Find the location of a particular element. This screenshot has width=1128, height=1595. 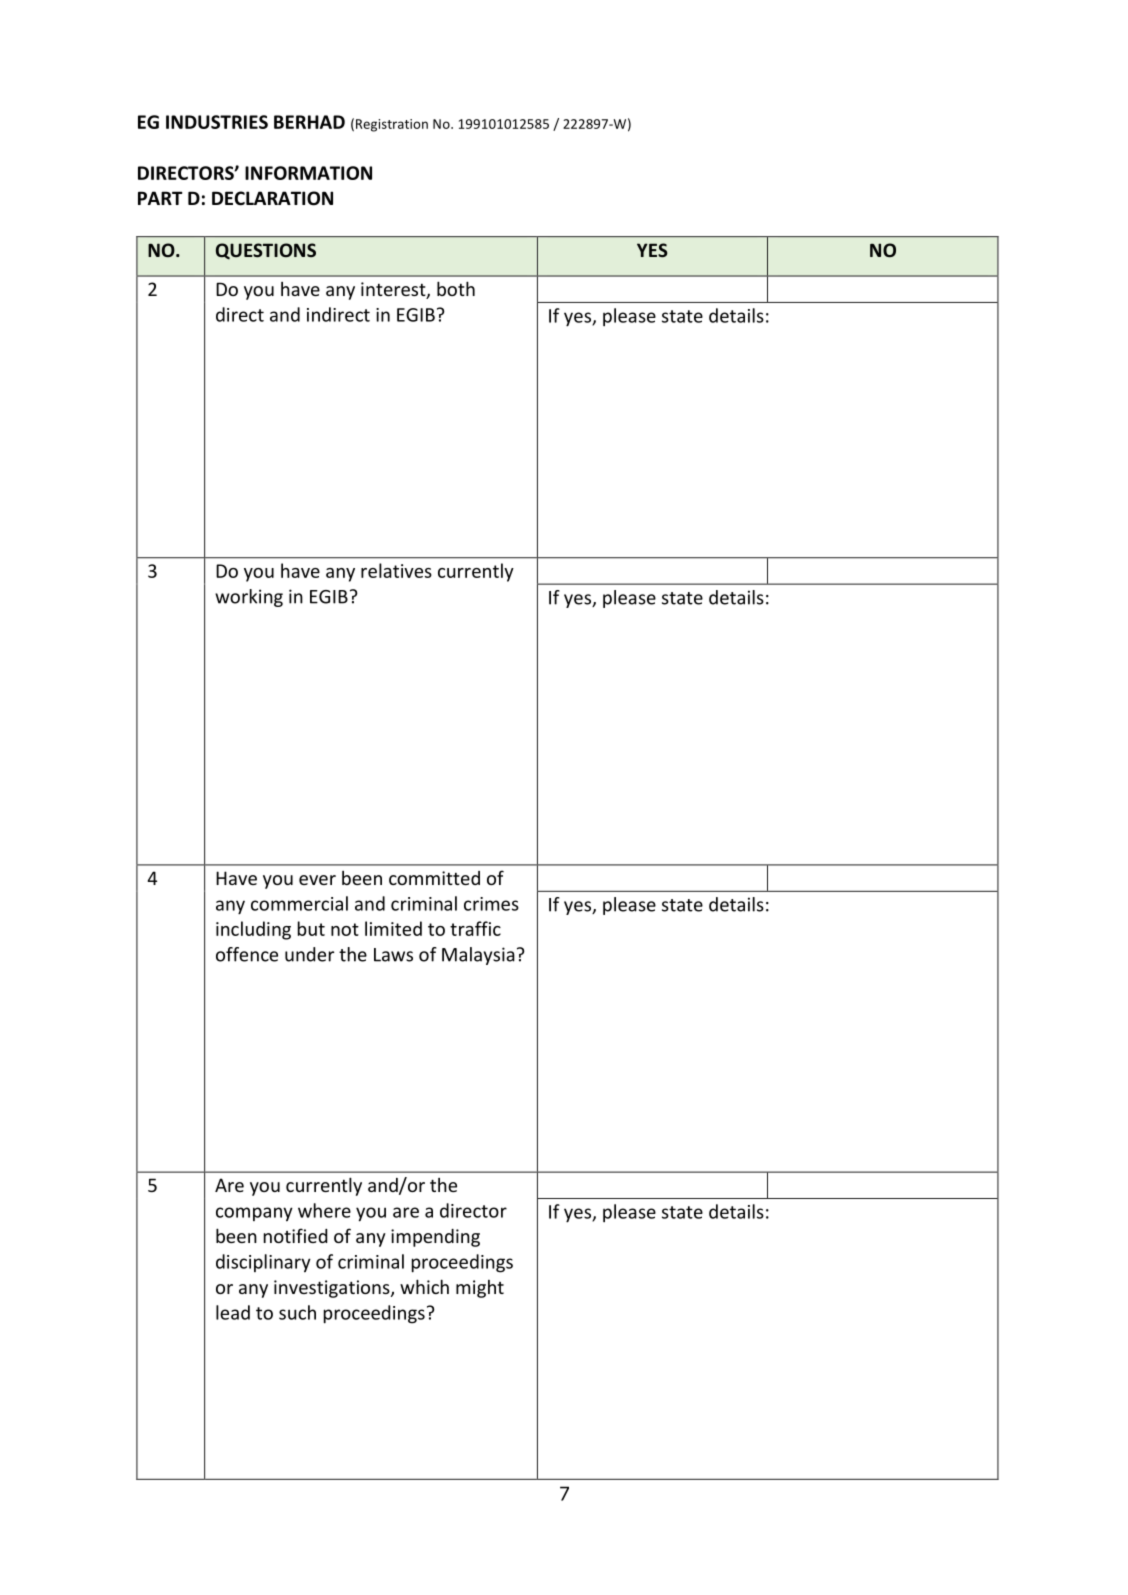

working is located at coordinates (249, 598).
